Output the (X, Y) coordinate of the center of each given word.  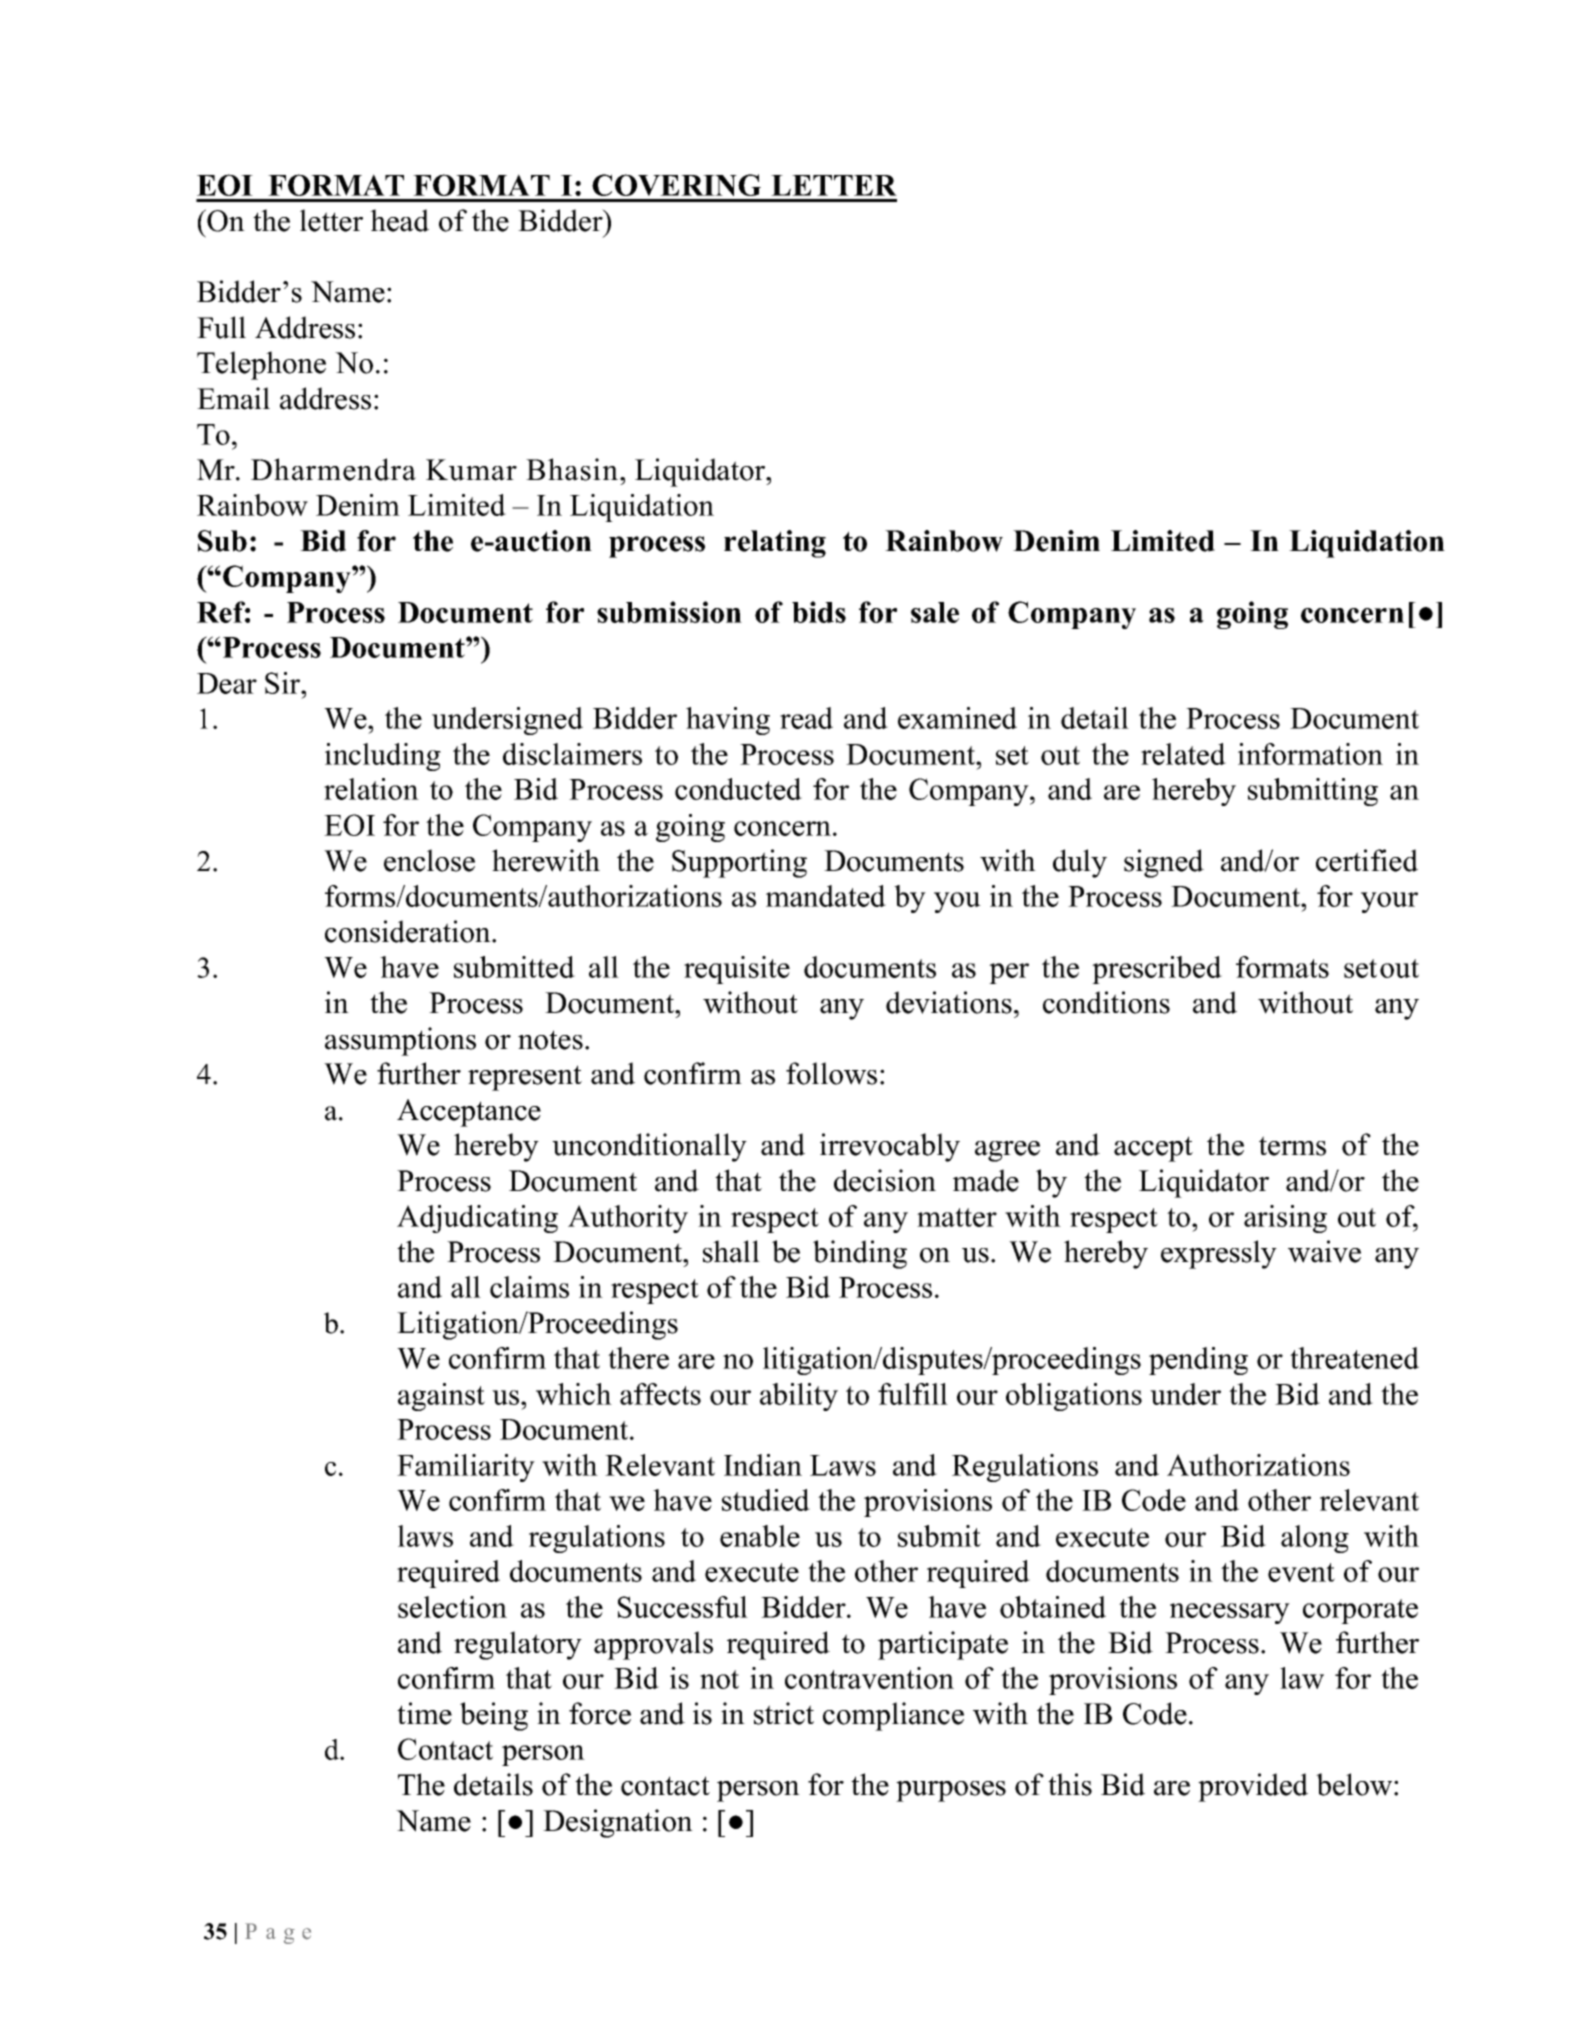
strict (784, 1713)
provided (1253, 1787)
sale (935, 612)
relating (775, 544)
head (399, 220)
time (424, 1713)
